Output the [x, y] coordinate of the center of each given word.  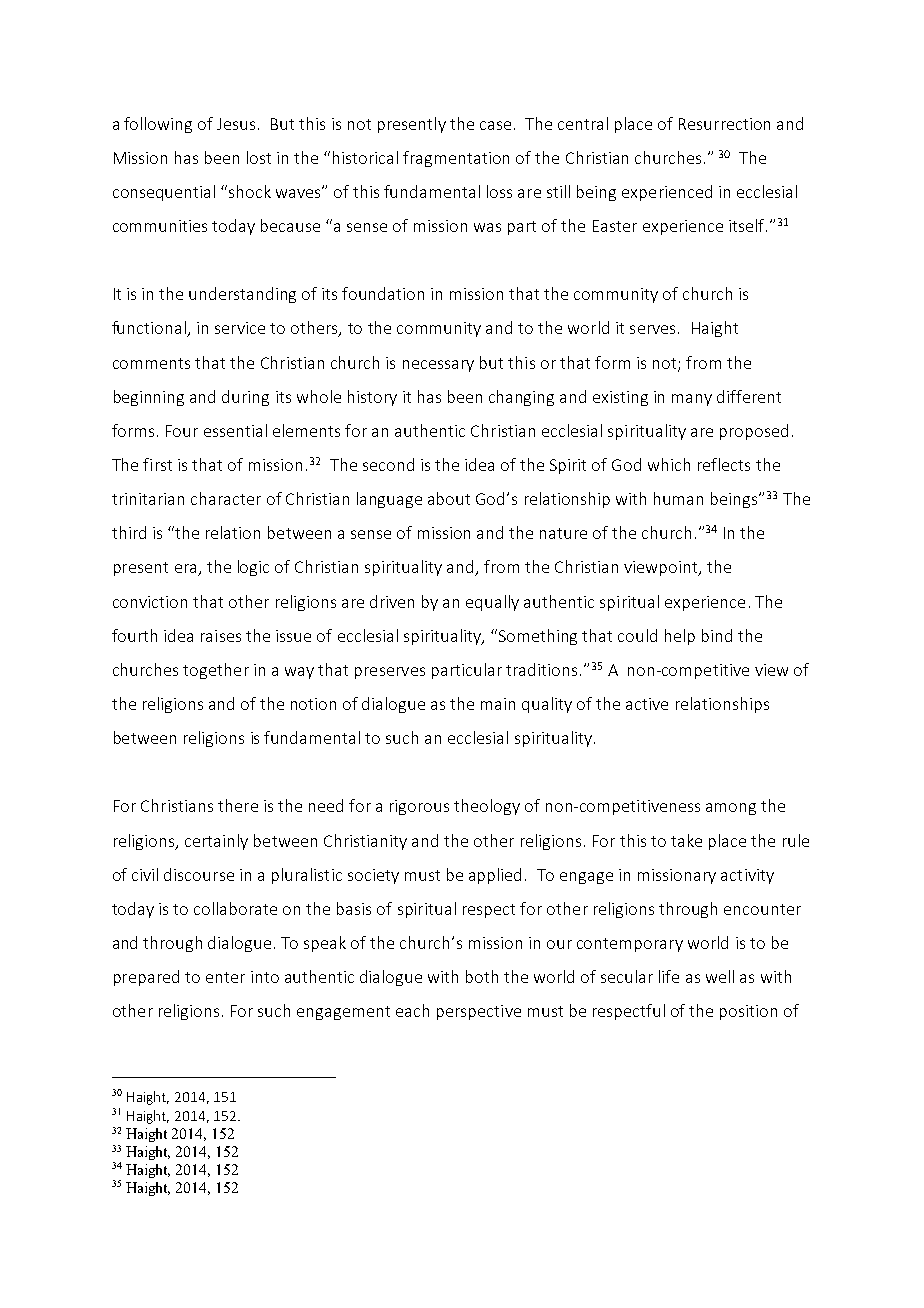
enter [225, 977]
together [216, 671]
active [647, 704]
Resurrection [724, 124]
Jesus [236, 124]
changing [521, 398]
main [498, 704]
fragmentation [456, 159]
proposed [754, 432]
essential [235, 430]
